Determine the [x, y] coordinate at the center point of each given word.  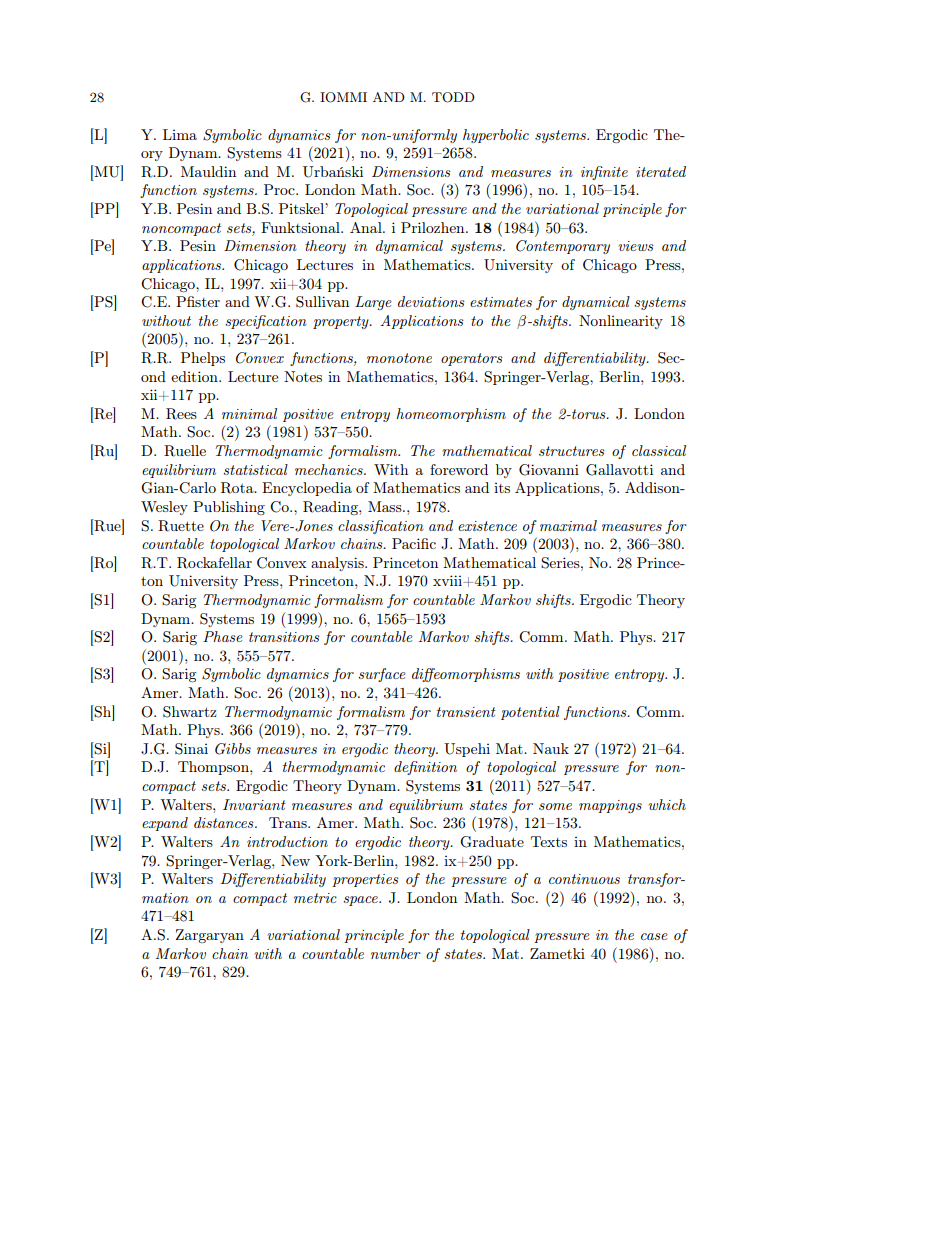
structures [572, 451]
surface [382, 675]
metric [315, 898]
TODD [453, 97]
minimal [249, 413]
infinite [604, 173]
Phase [223, 636]
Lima [180, 134]
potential [530, 713]
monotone [399, 358]
